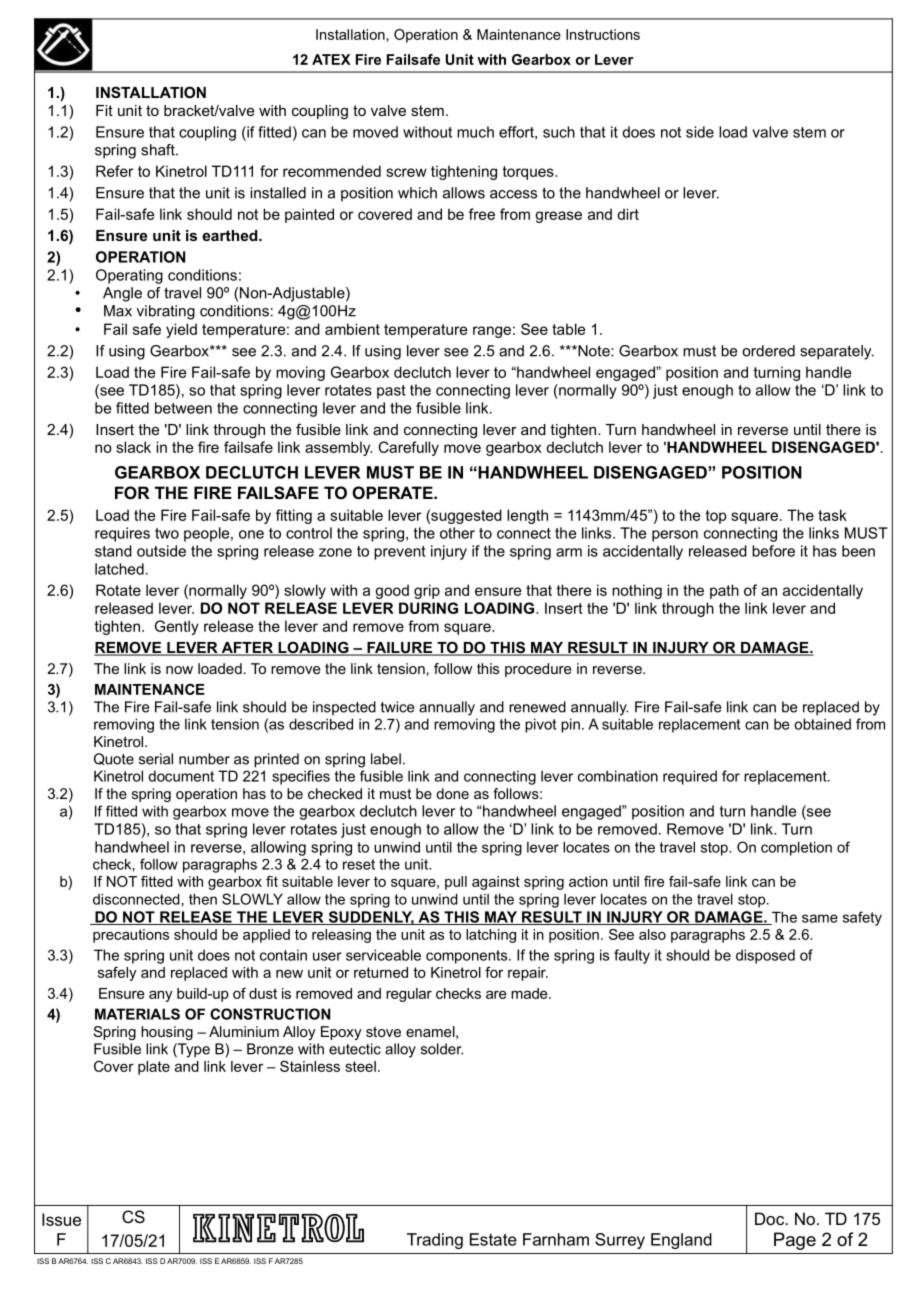  Describe the element at coordinates (482, 214) in the page. I see `free` at that location.
